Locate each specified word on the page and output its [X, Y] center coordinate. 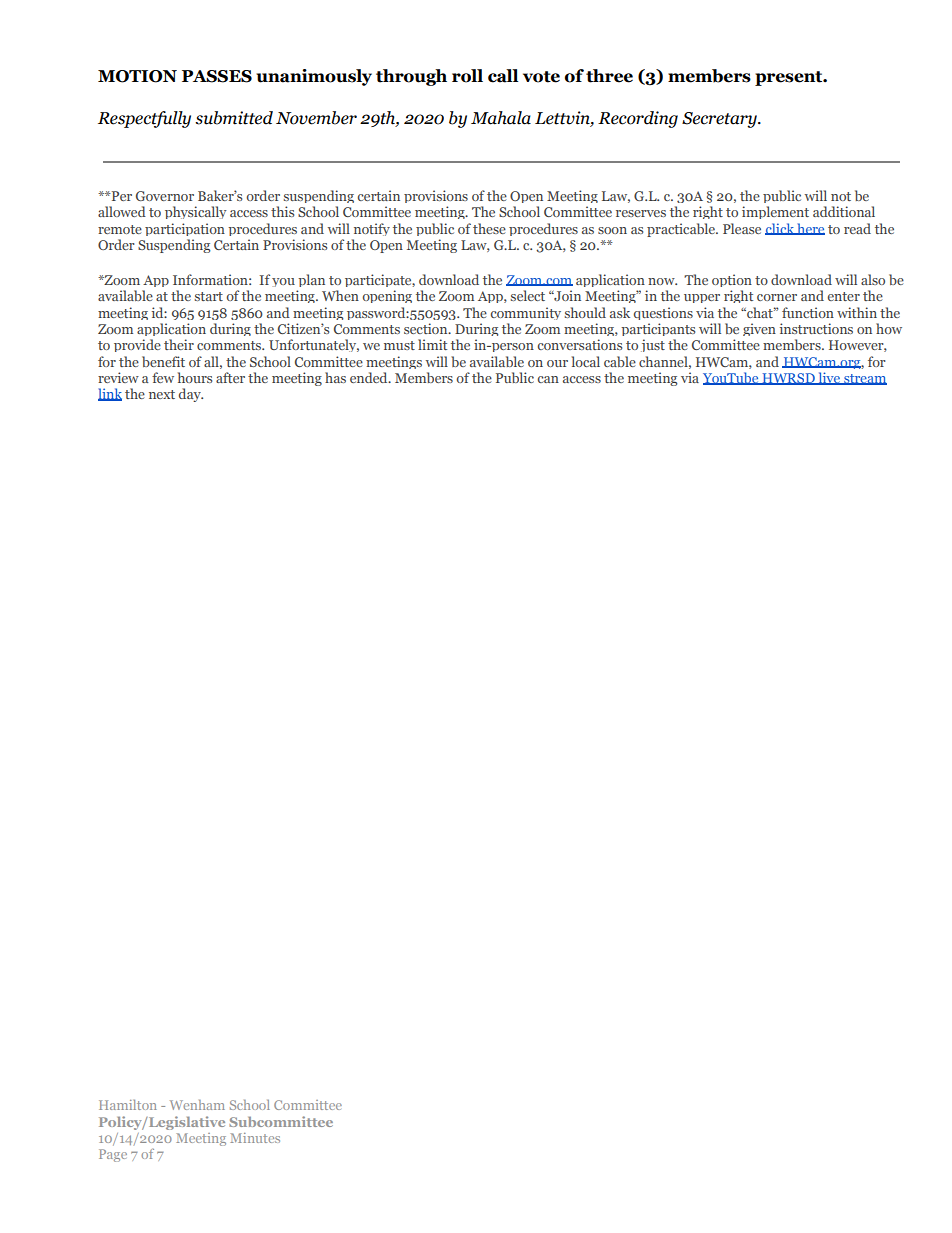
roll [467, 76]
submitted [234, 118]
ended [370, 377]
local [586, 361]
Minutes [255, 1138]
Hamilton [128, 1104]
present [790, 78]
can [548, 379]
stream [864, 379]
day [191, 395]
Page [113, 1155]
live [829, 378]
